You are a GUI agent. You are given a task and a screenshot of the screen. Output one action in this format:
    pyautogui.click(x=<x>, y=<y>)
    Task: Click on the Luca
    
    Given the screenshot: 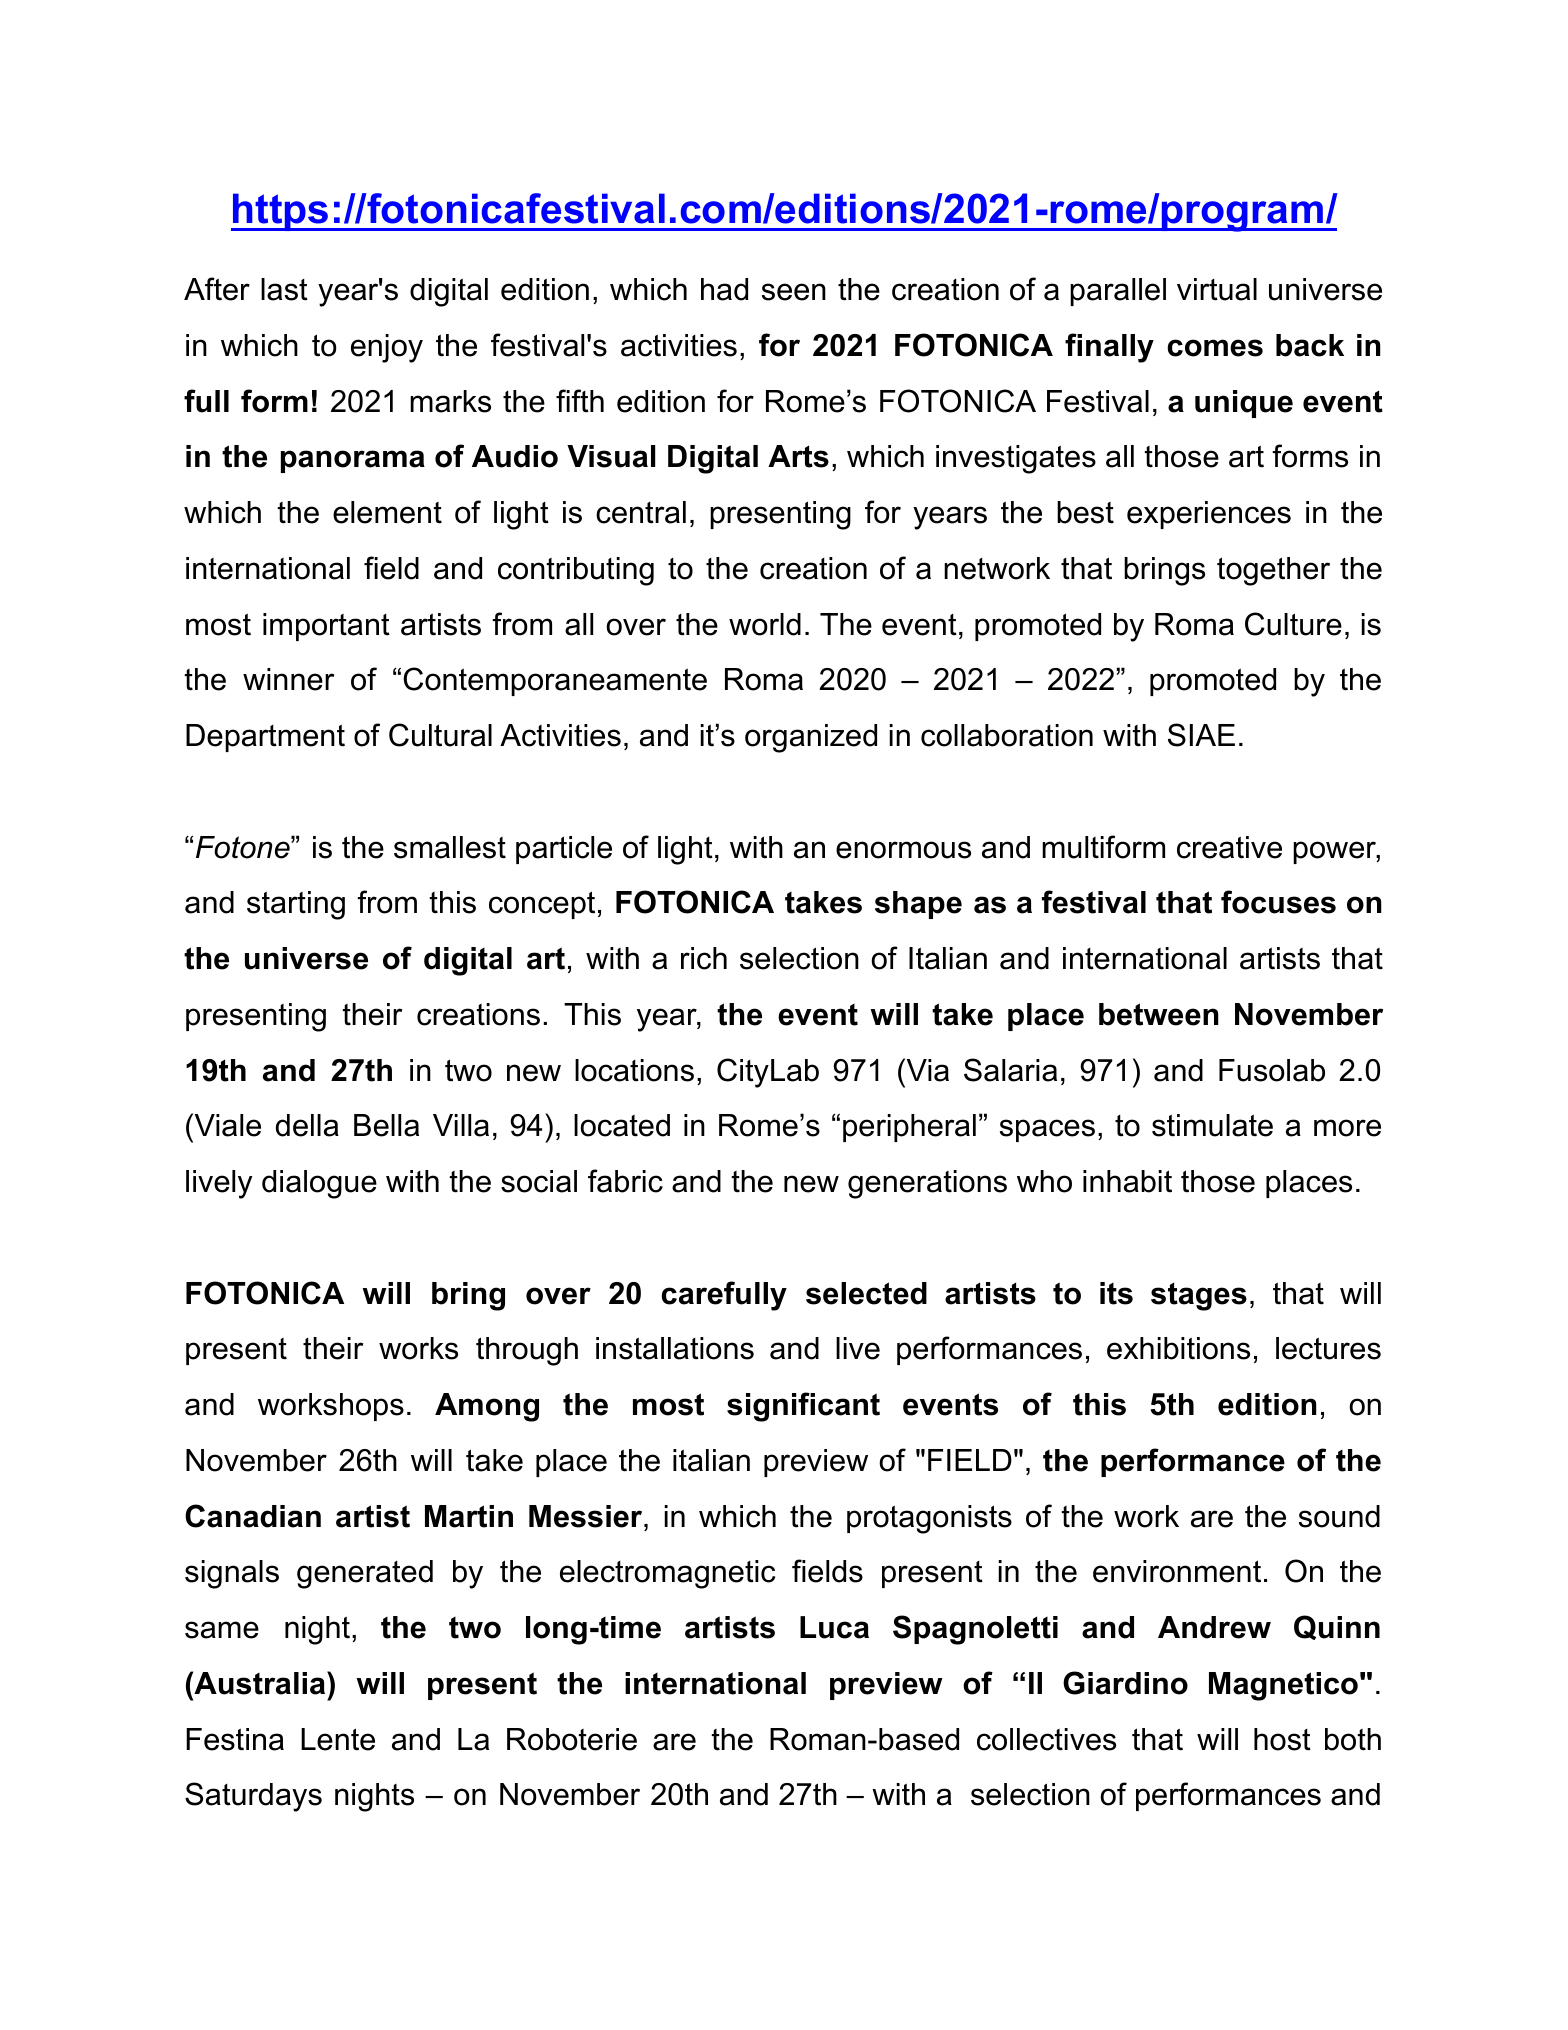 What is the action you would take?
    pyautogui.click(x=834, y=1627)
